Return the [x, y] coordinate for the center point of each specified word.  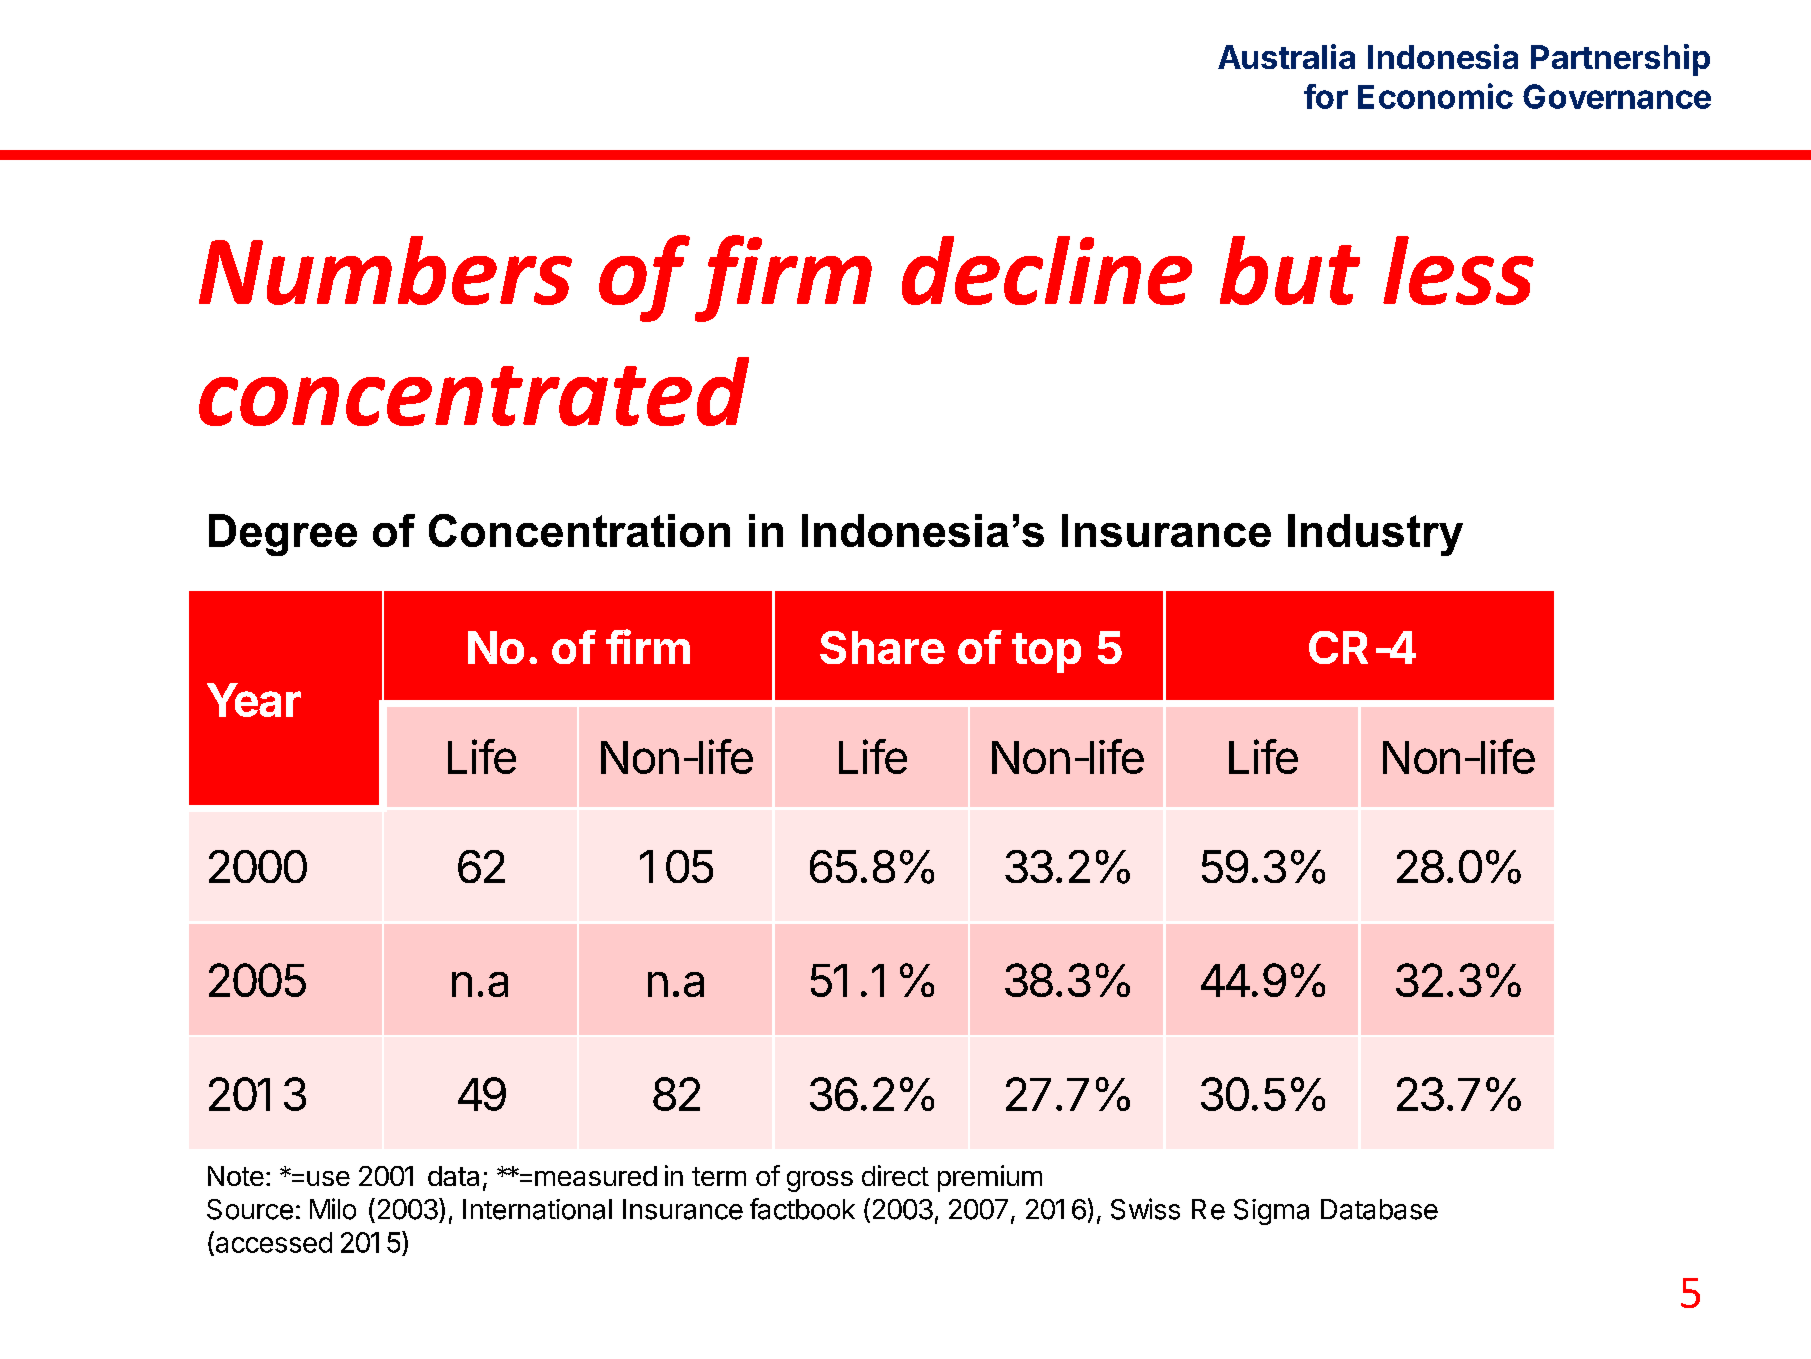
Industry [1375, 535]
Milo [333, 1209]
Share [882, 647]
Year [254, 700]
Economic [1435, 96]
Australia [1286, 56]
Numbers [385, 270]
